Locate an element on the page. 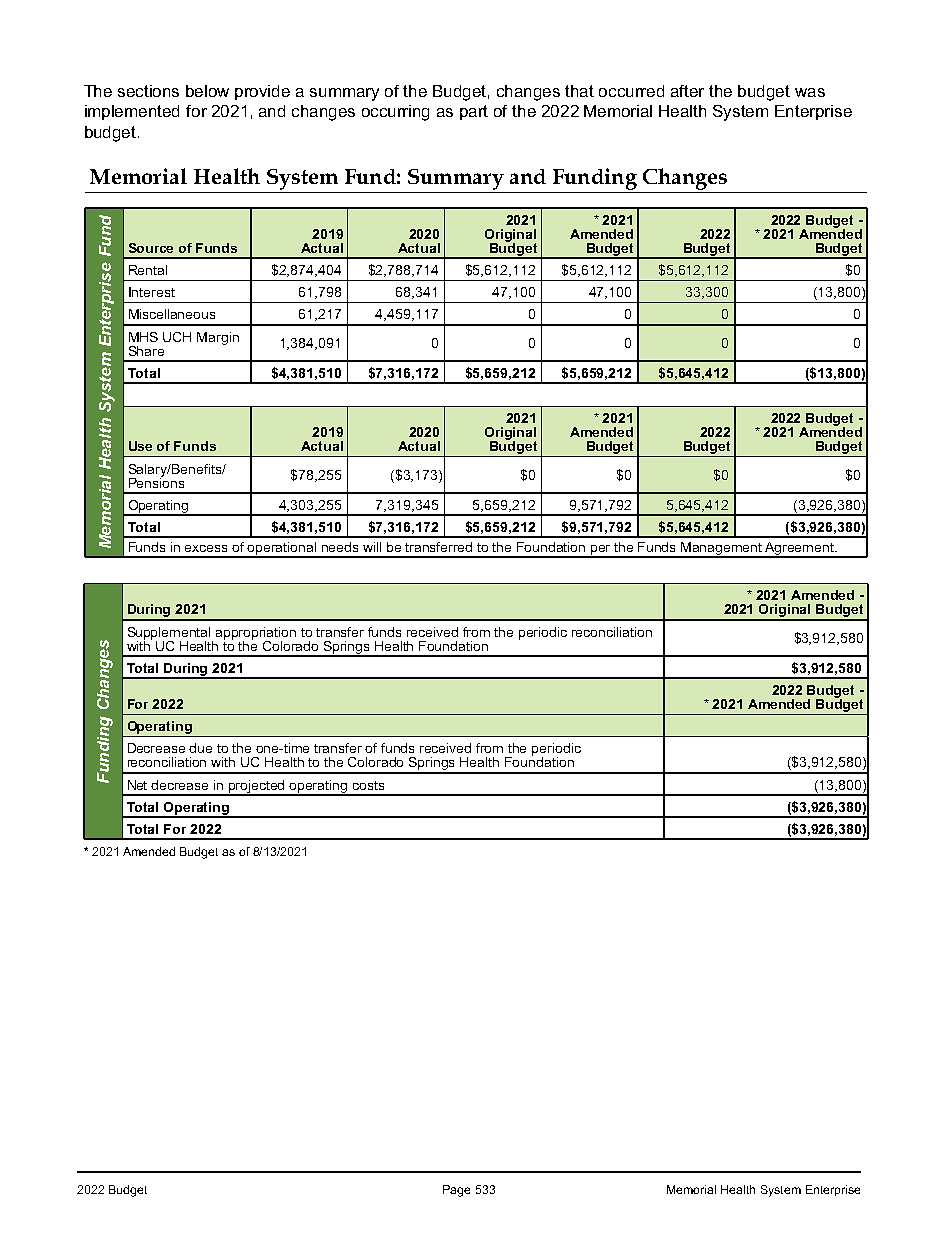 Image resolution: width=952 pixels, height=1233 pixels. below is located at coordinates (207, 91).
